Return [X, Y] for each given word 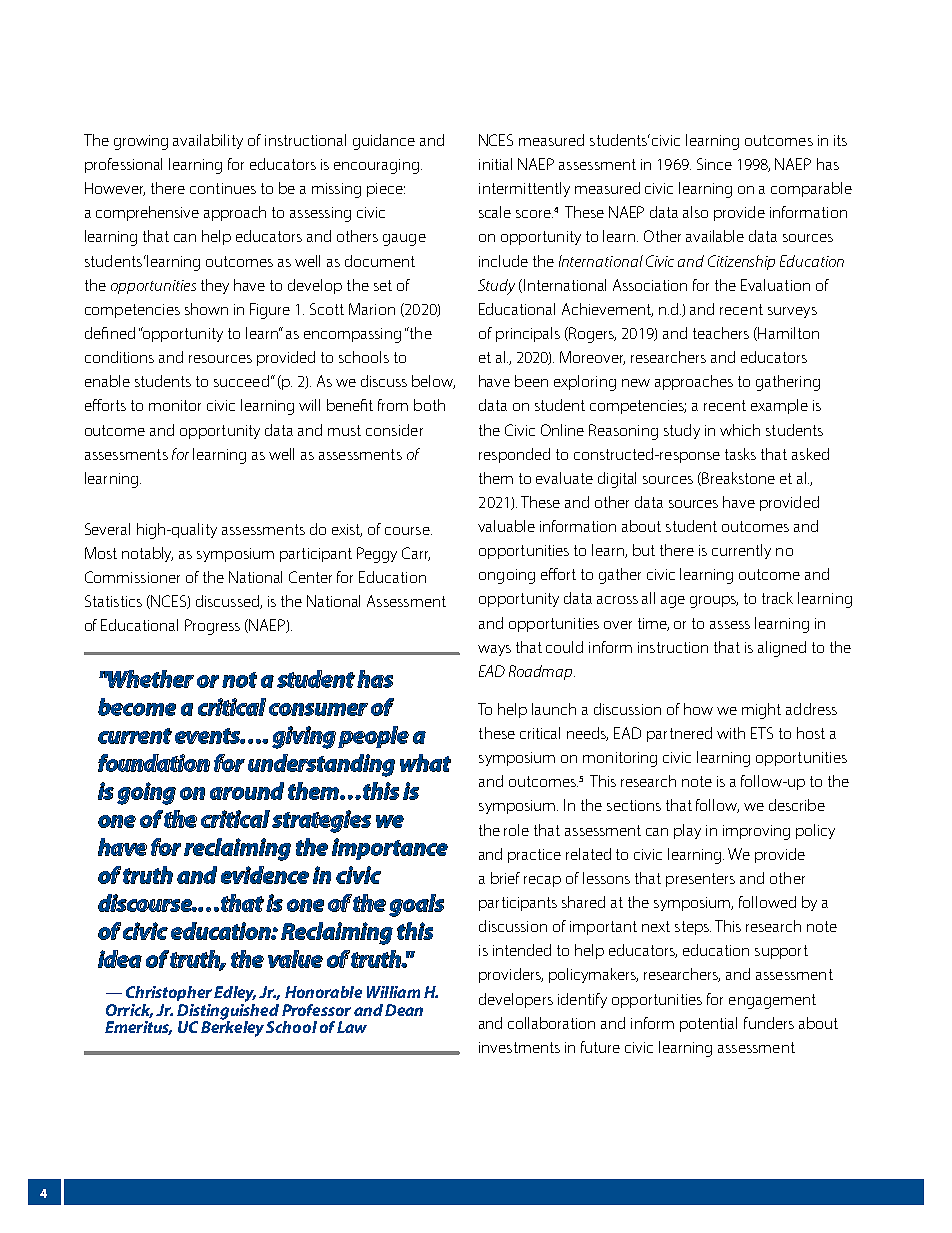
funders [769, 1023]
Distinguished [228, 1011]
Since [714, 164]
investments [519, 1047]
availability [208, 141]
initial [495, 164]
